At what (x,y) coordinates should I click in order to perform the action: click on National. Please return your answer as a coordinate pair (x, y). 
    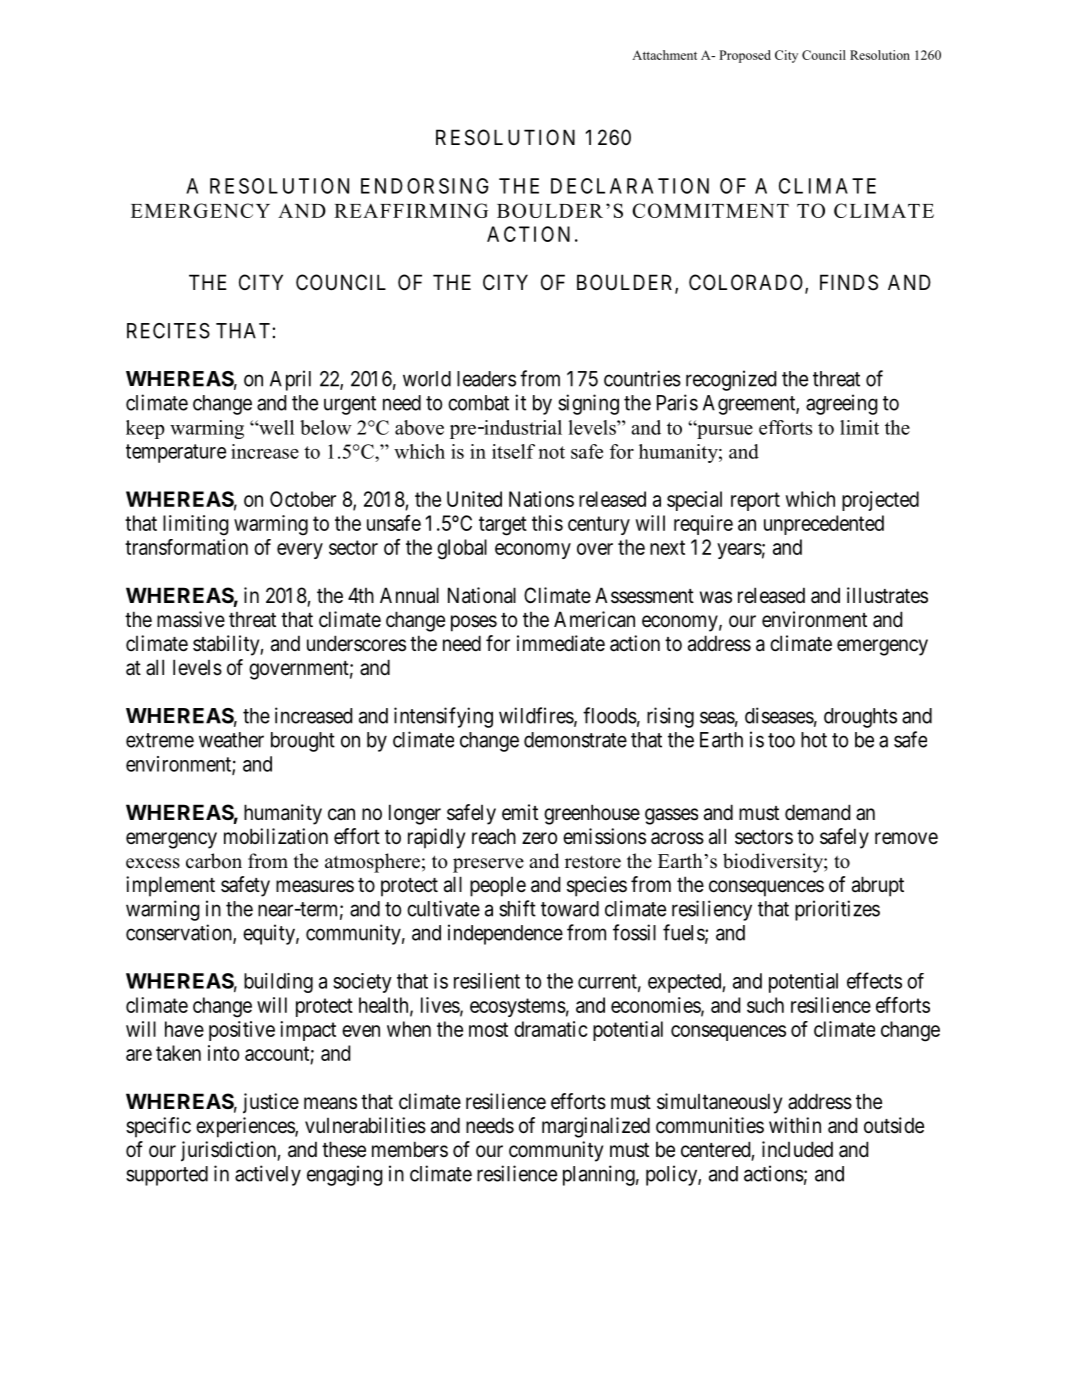
    Looking at the image, I should click on (482, 595).
